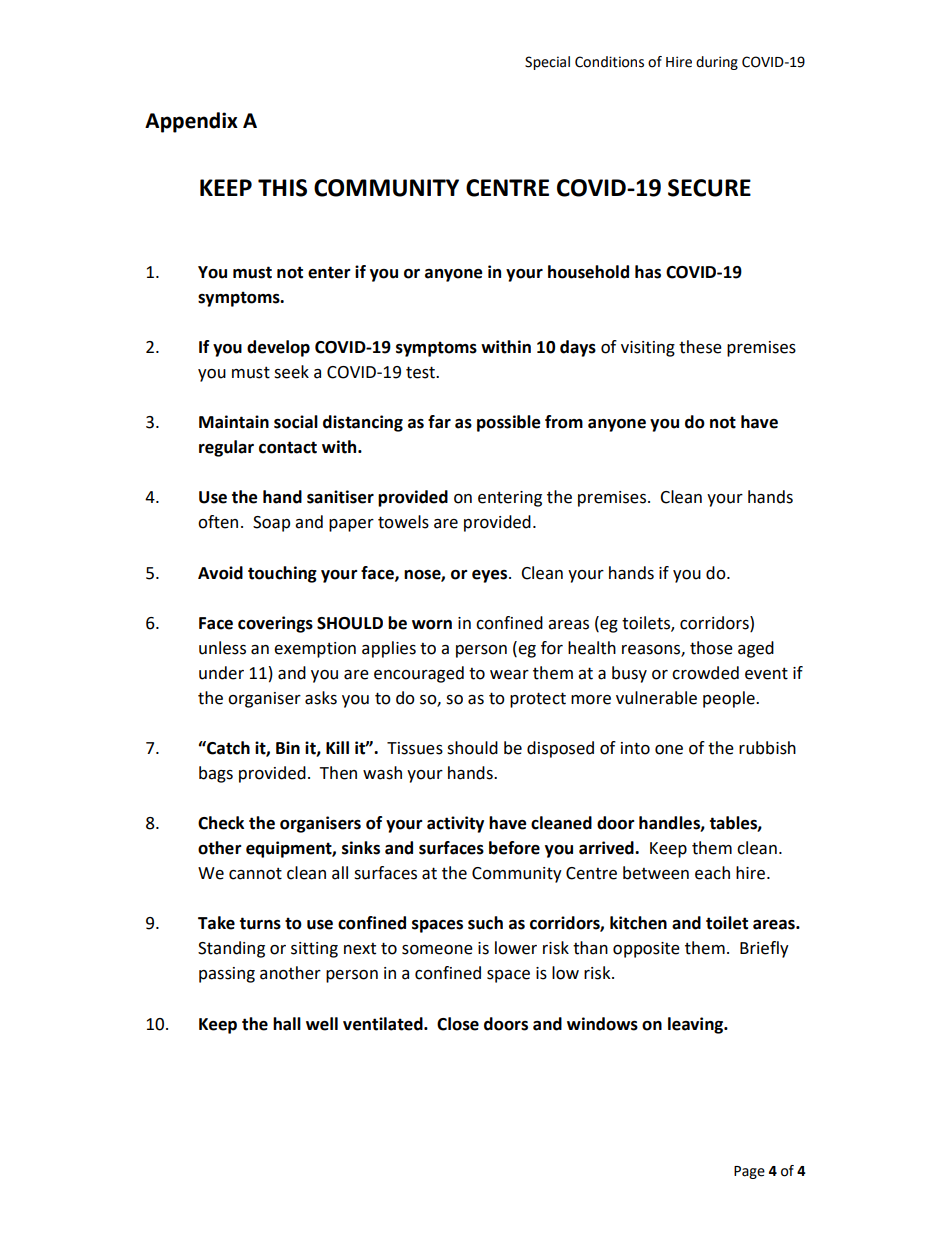 This page has height=1233, width=952. I want to click on Appendix, so click(191, 122).
